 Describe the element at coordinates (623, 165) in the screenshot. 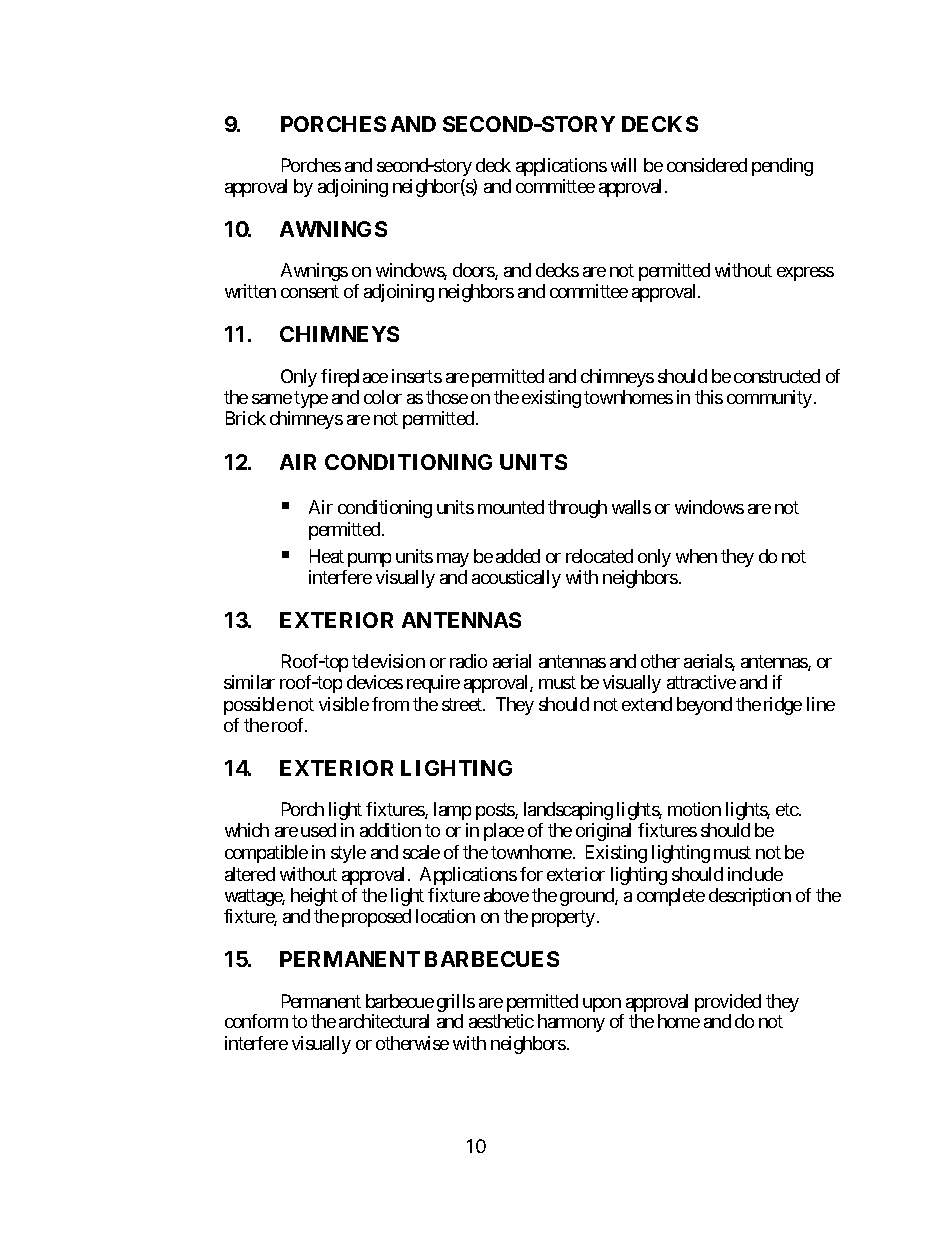

I see `will` at that location.
